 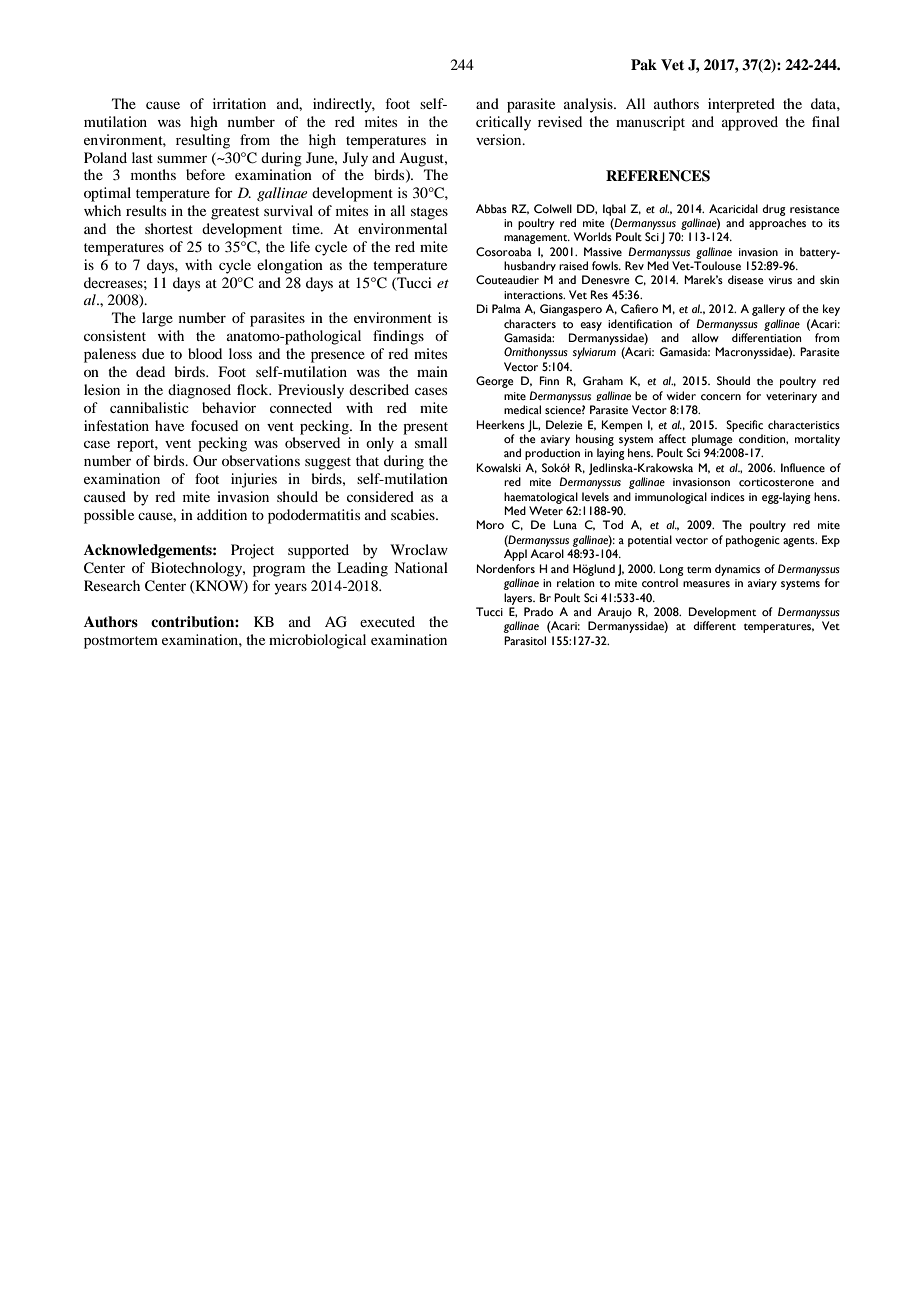 I want to click on critically, so click(x=503, y=123).
